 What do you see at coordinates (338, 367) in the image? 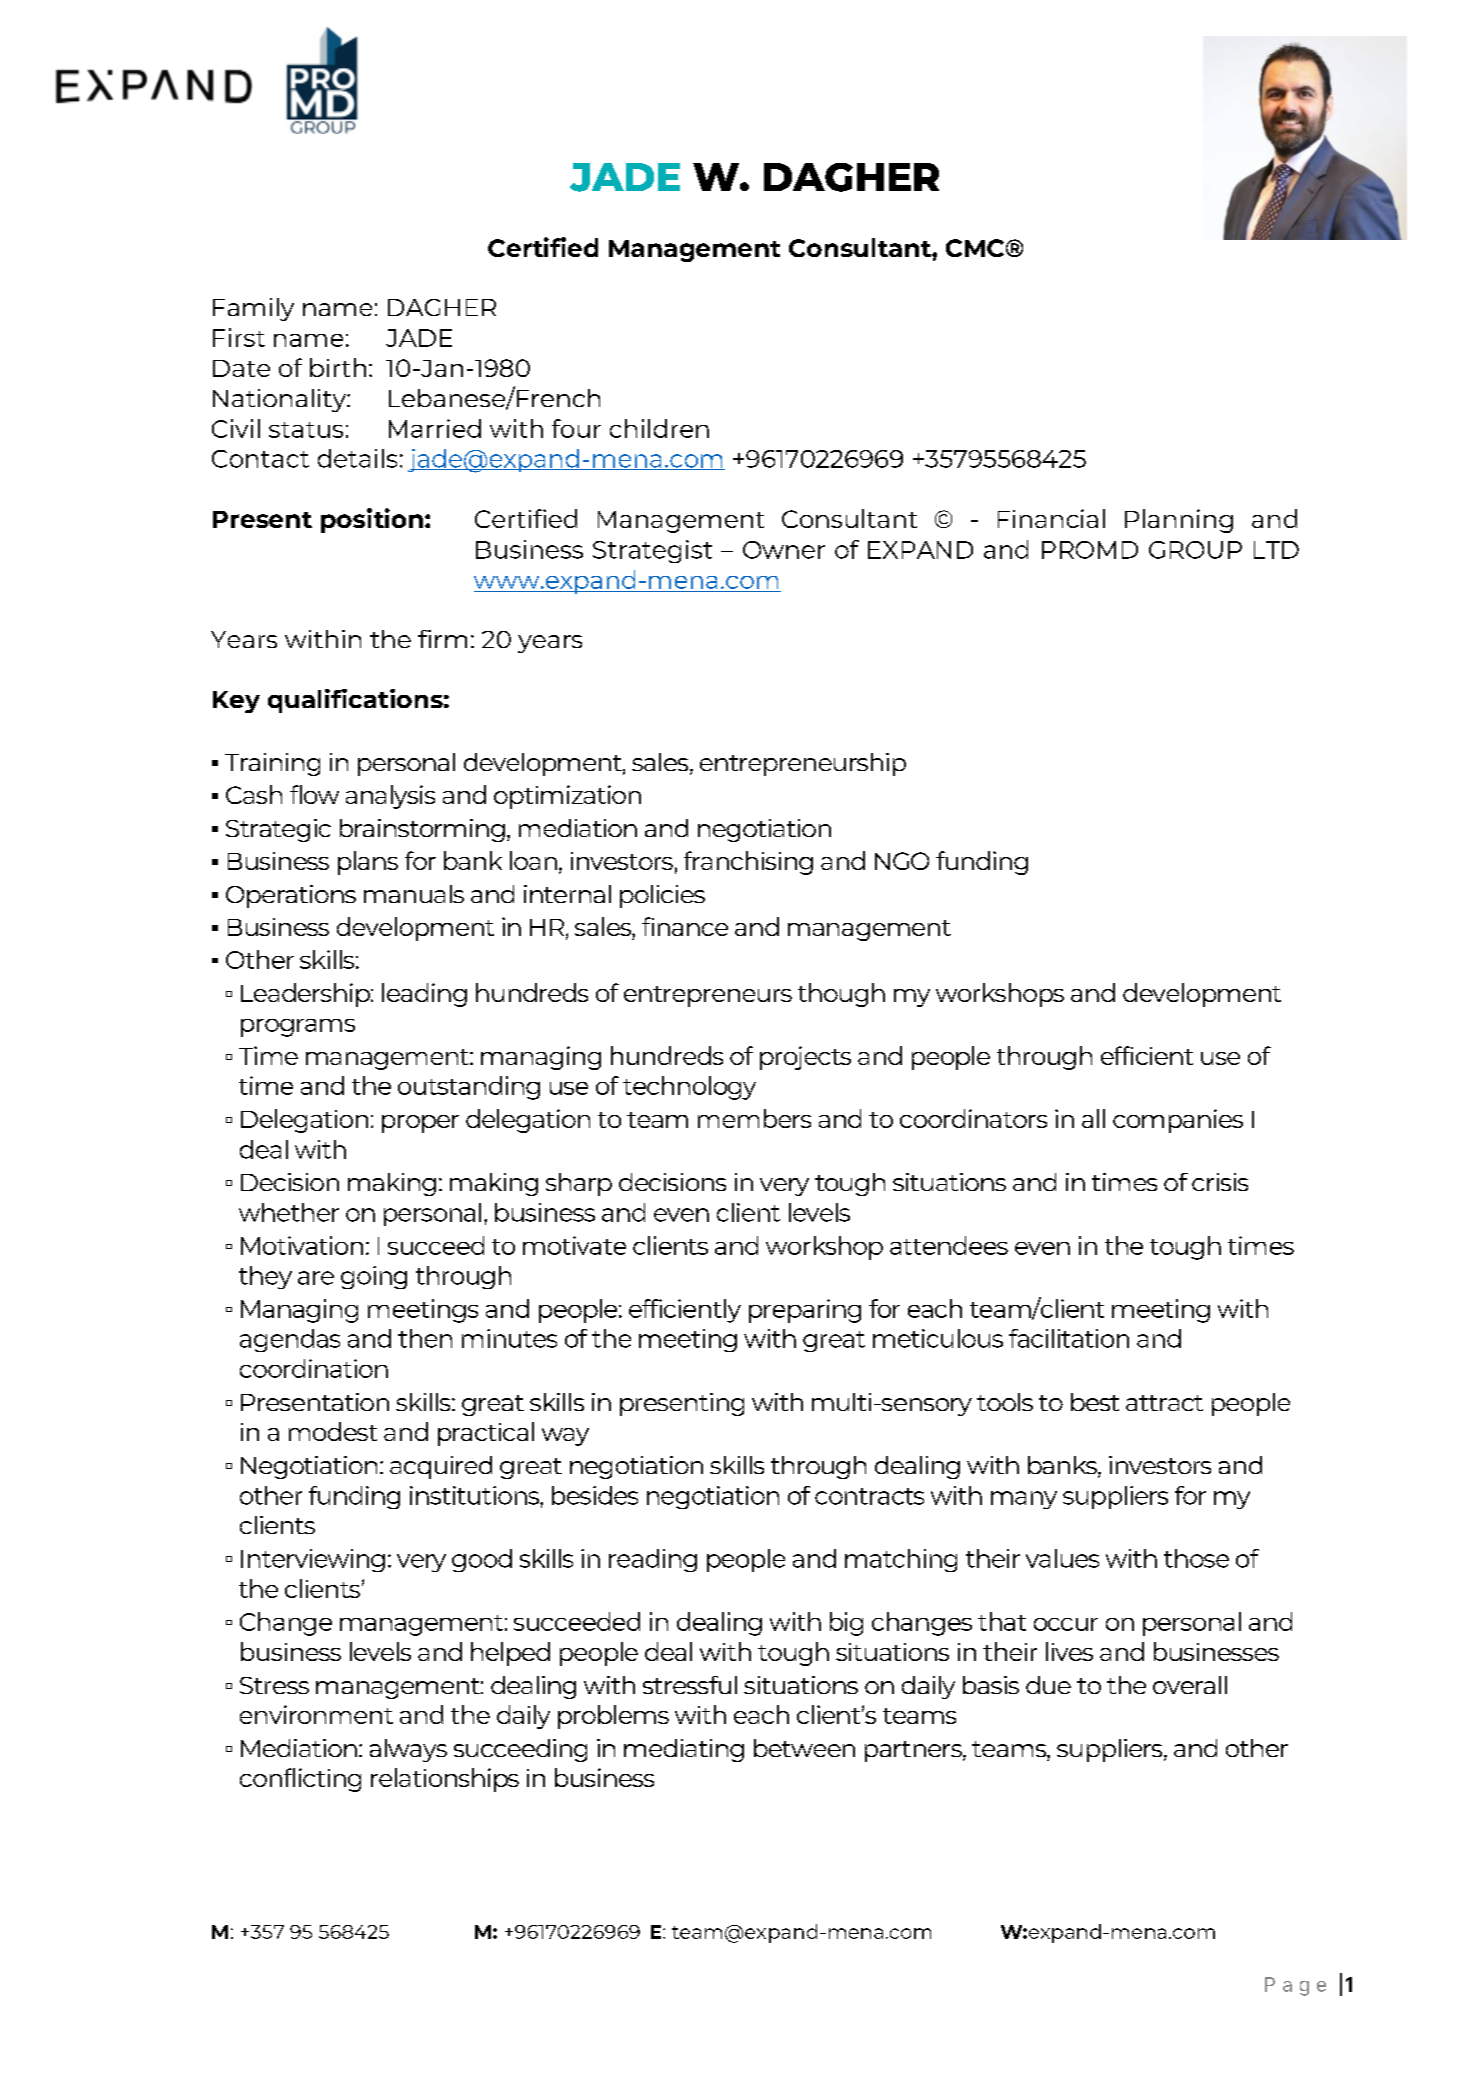
I see `birth` at bounding box center [338, 367].
